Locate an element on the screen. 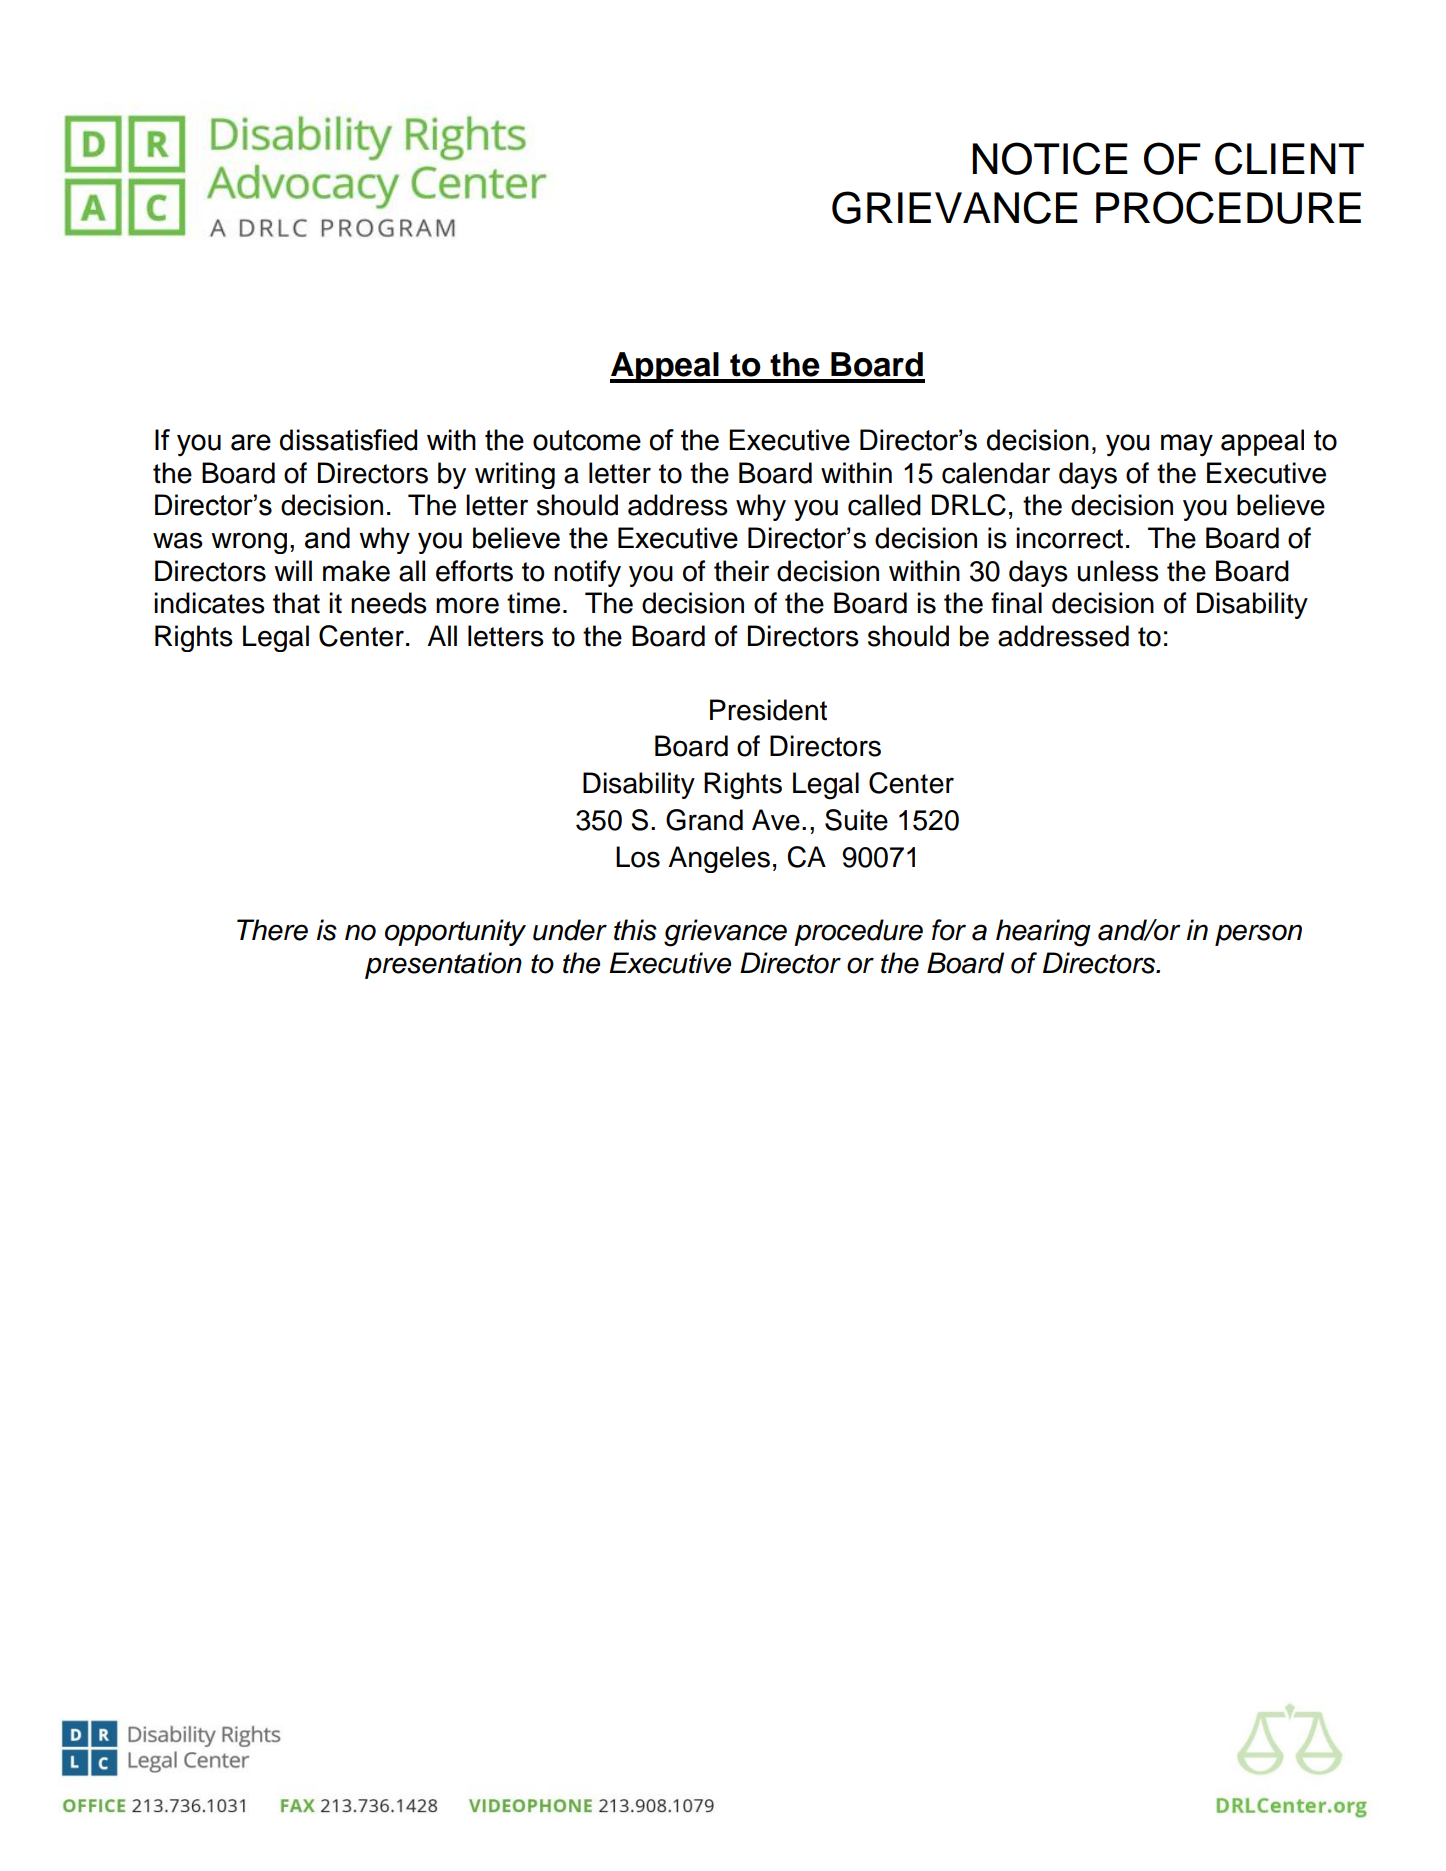 This screenshot has height=1871, width=1446. dissatisfied is located at coordinates (348, 440).
